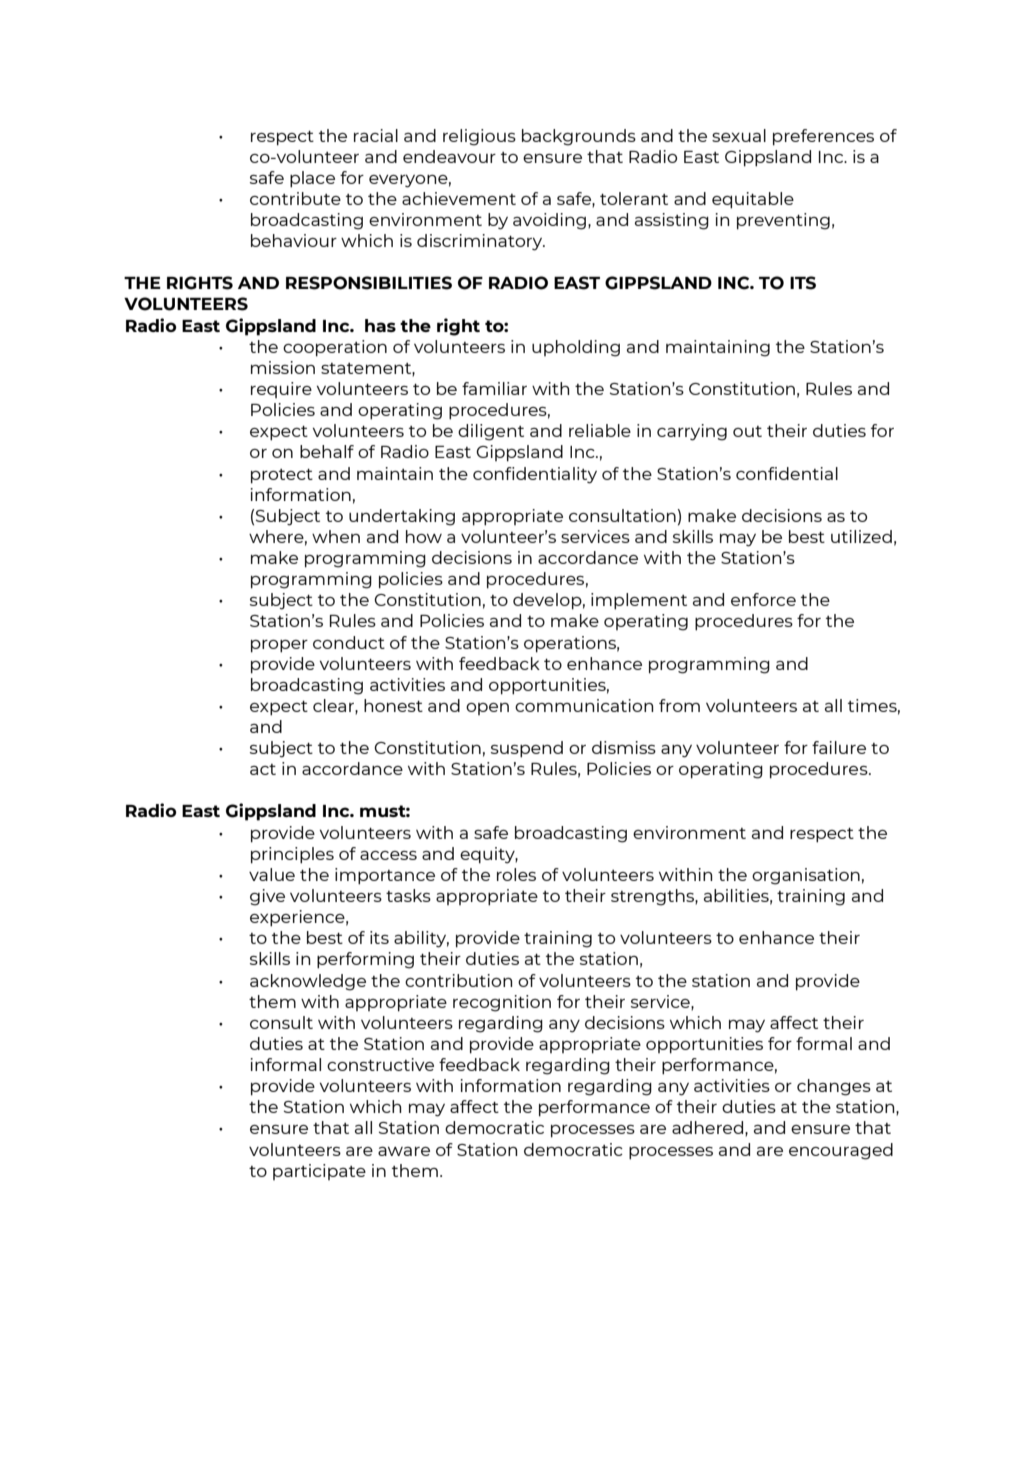  Describe the element at coordinates (319, 1172) in the screenshot. I see `participate` at that location.
